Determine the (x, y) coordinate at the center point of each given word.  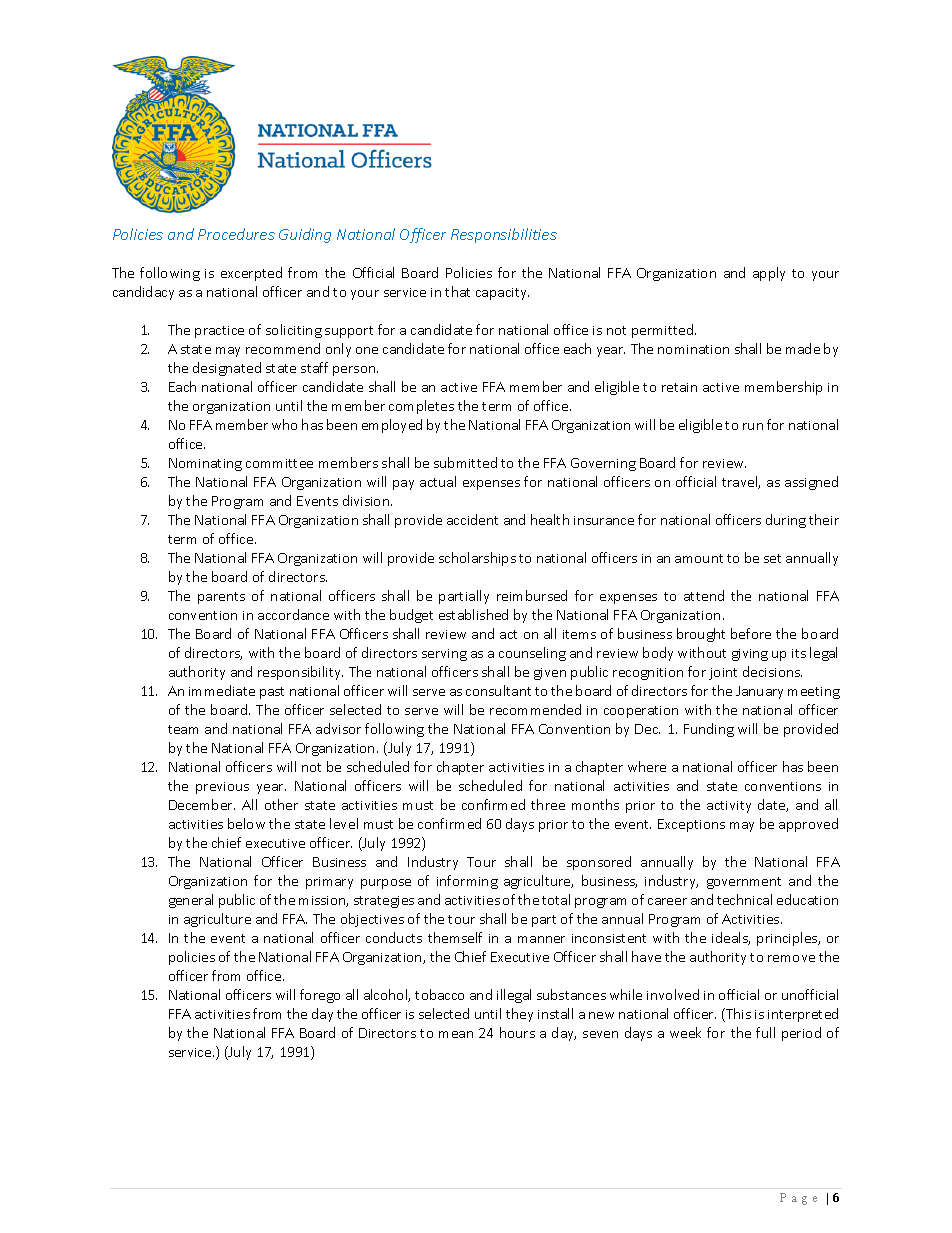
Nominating (205, 464)
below (246, 823)
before (751, 633)
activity (729, 807)
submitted (465, 462)
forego (320, 996)
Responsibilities (504, 235)
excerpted (251, 274)
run (753, 426)
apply (769, 274)
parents (221, 598)
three (548, 804)
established (473, 614)
